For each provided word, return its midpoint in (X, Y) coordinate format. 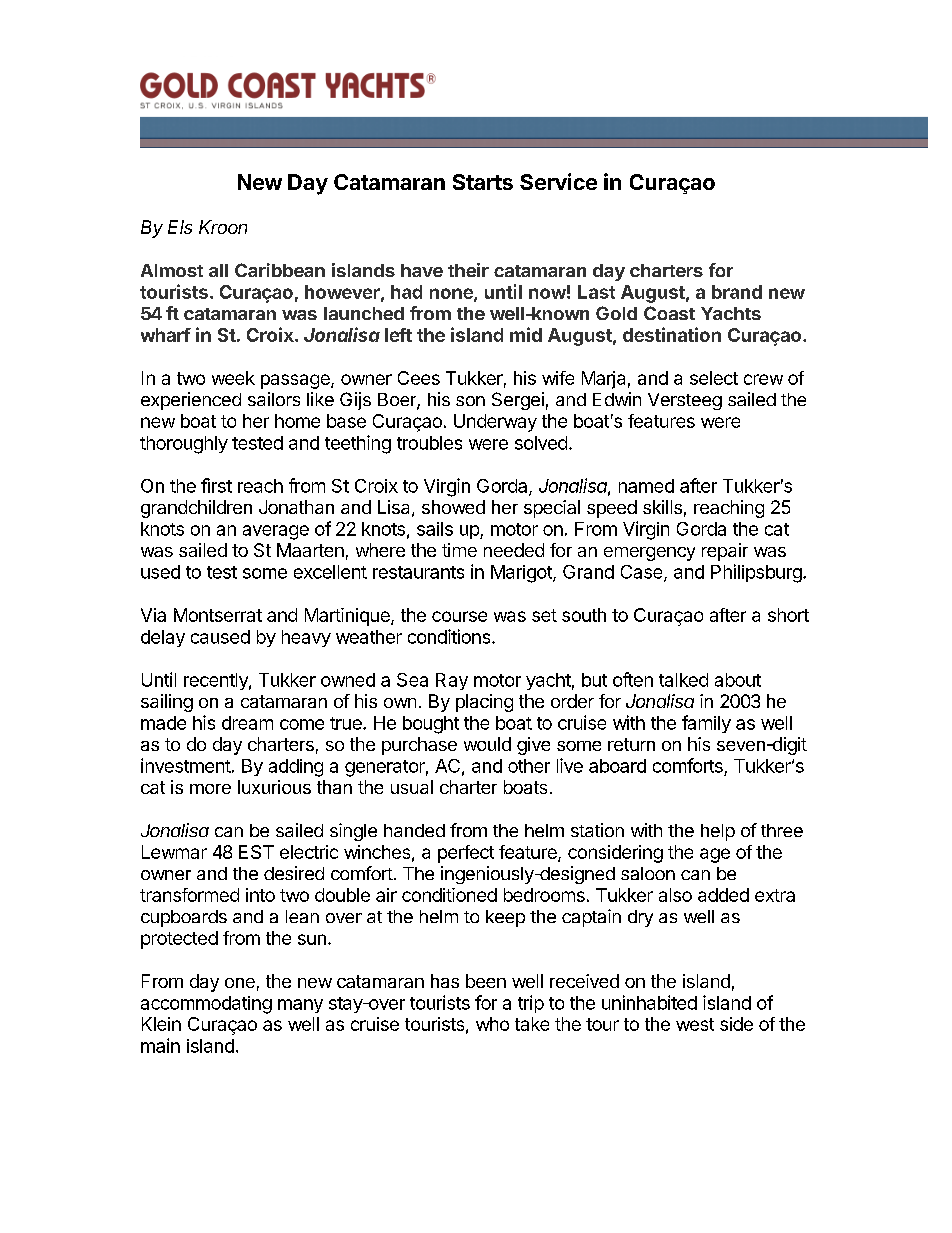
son (470, 401)
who (492, 1024)
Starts (483, 182)
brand (737, 292)
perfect (466, 854)
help (718, 832)
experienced (191, 401)
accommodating (206, 1005)
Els (180, 227)
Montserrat (218, 615)
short (788, 615)
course (459, 616)
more (210, 789)
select (714, 378)
